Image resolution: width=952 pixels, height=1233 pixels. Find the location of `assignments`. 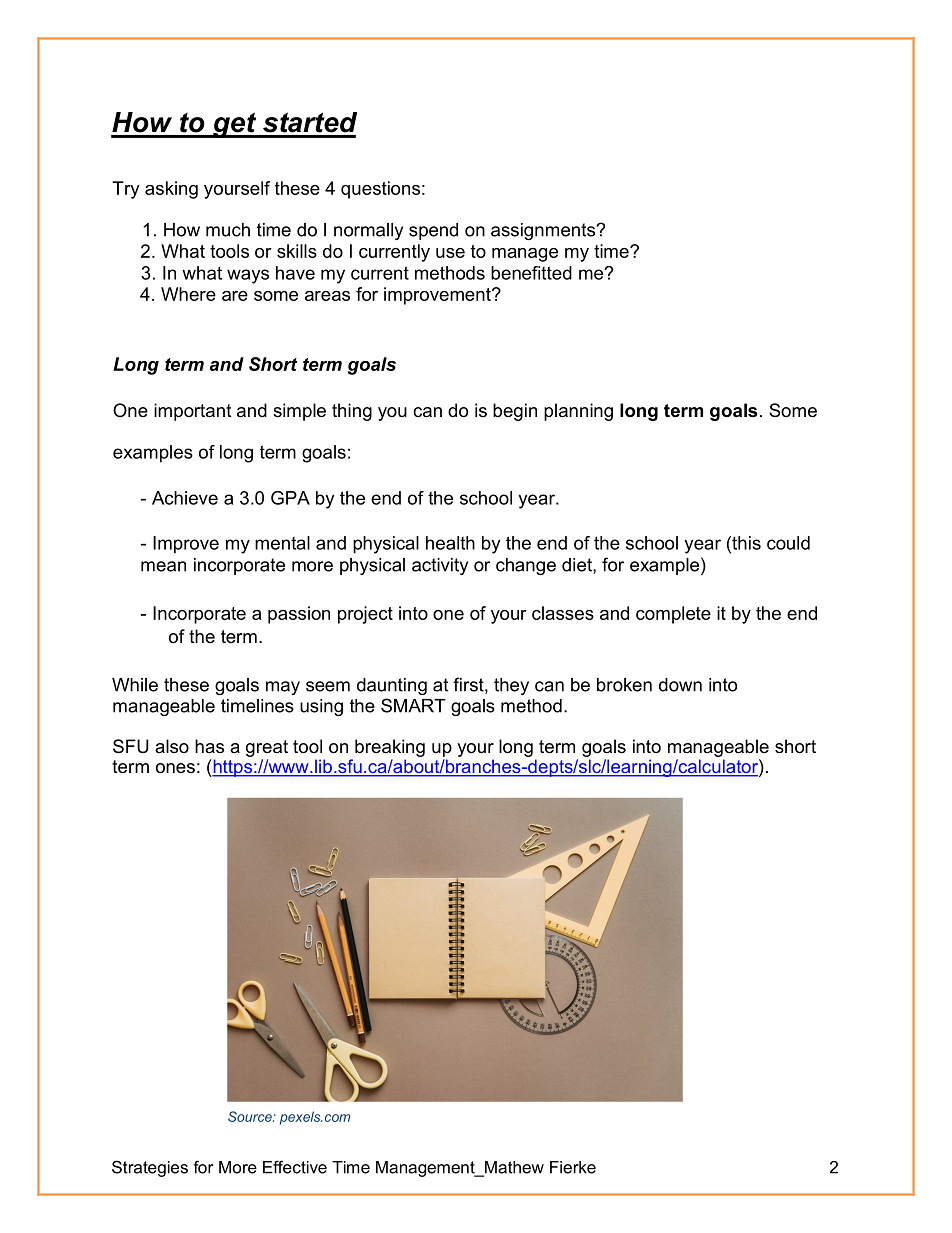

assignments is located at coordinates (544, 231).
